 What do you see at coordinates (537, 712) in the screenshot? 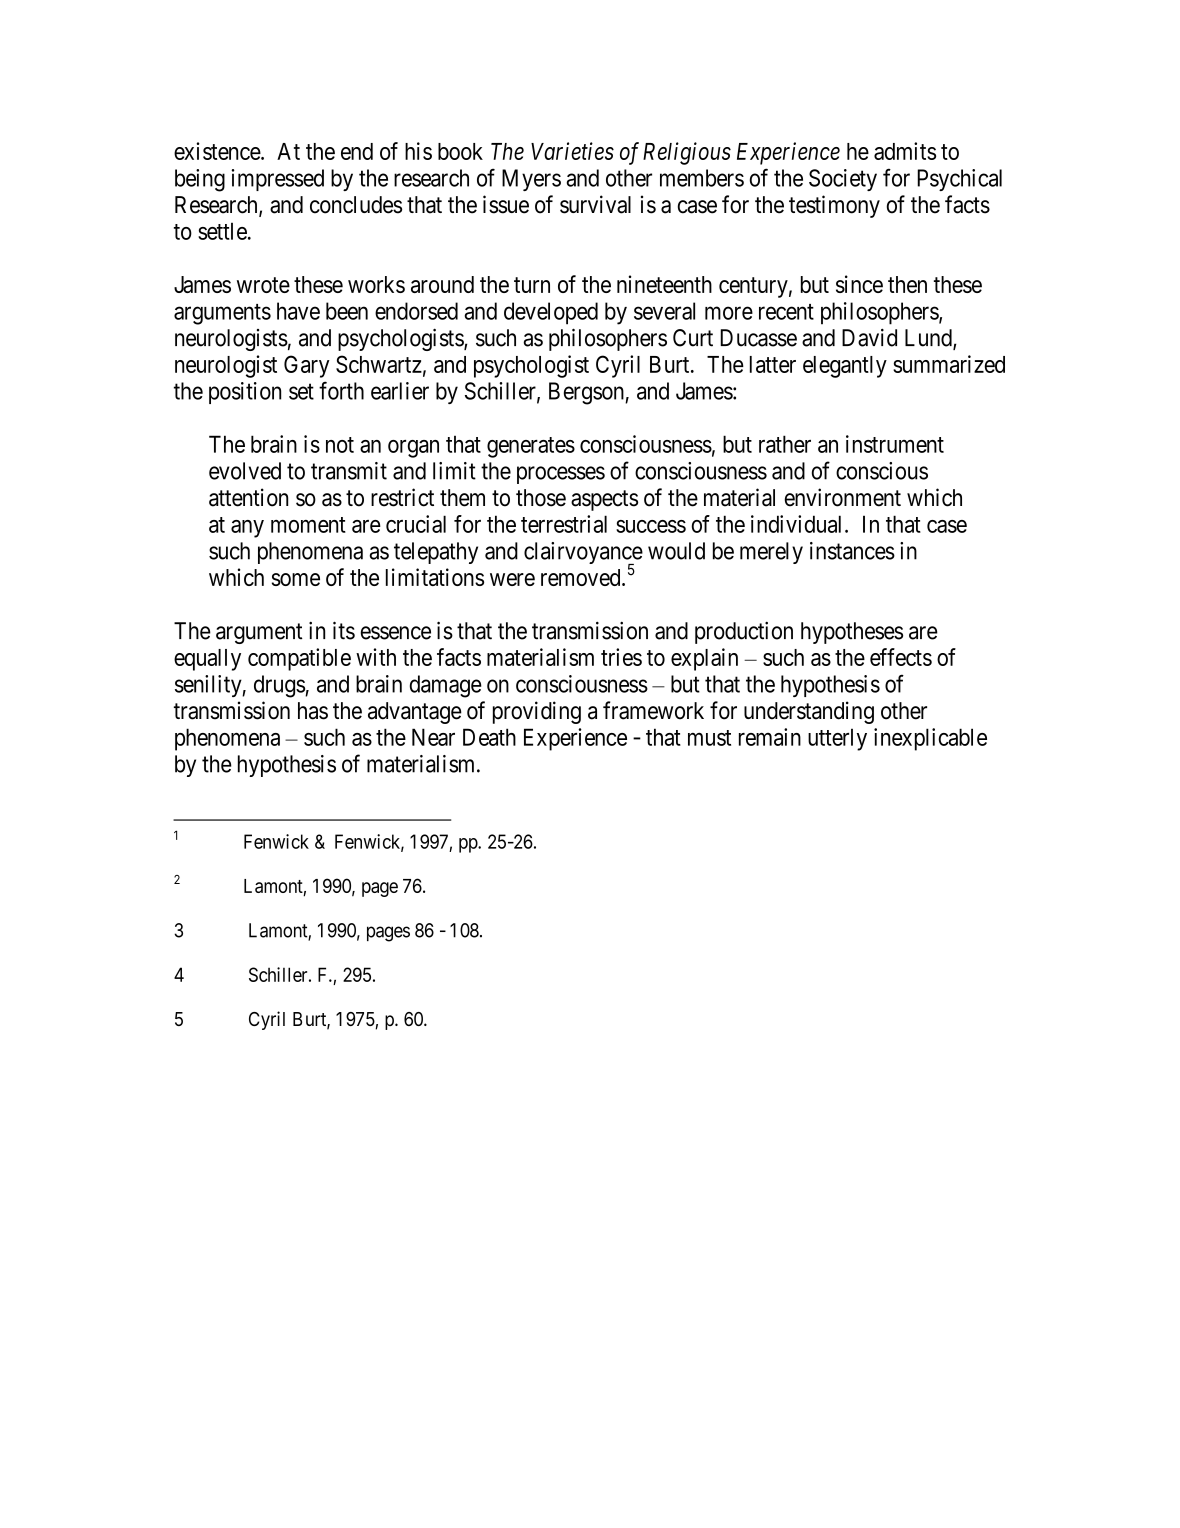
I see `providing` at bounding box center [537, 712].
